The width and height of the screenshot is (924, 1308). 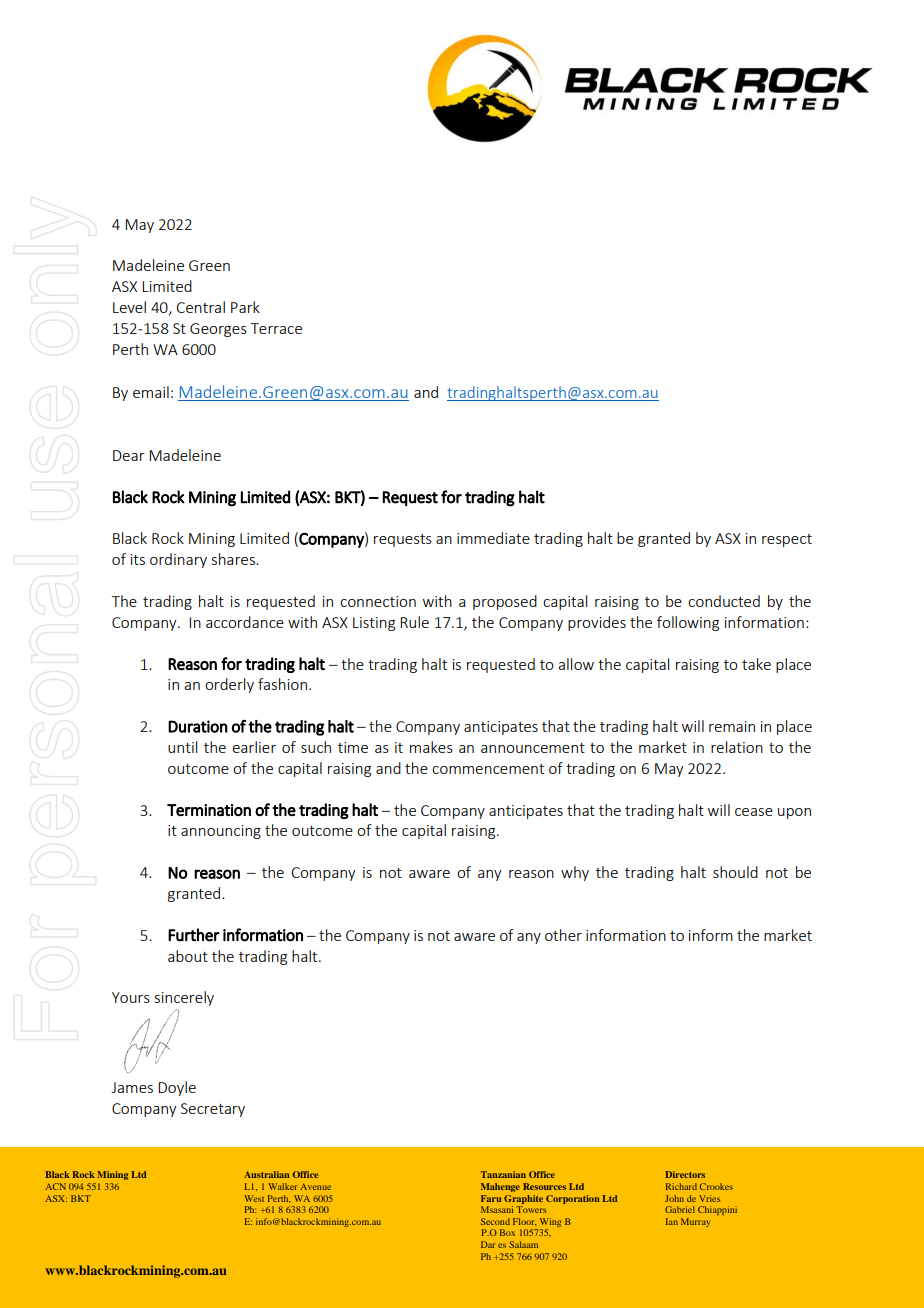 I want to click on Level, so click(x=129, y=307).
